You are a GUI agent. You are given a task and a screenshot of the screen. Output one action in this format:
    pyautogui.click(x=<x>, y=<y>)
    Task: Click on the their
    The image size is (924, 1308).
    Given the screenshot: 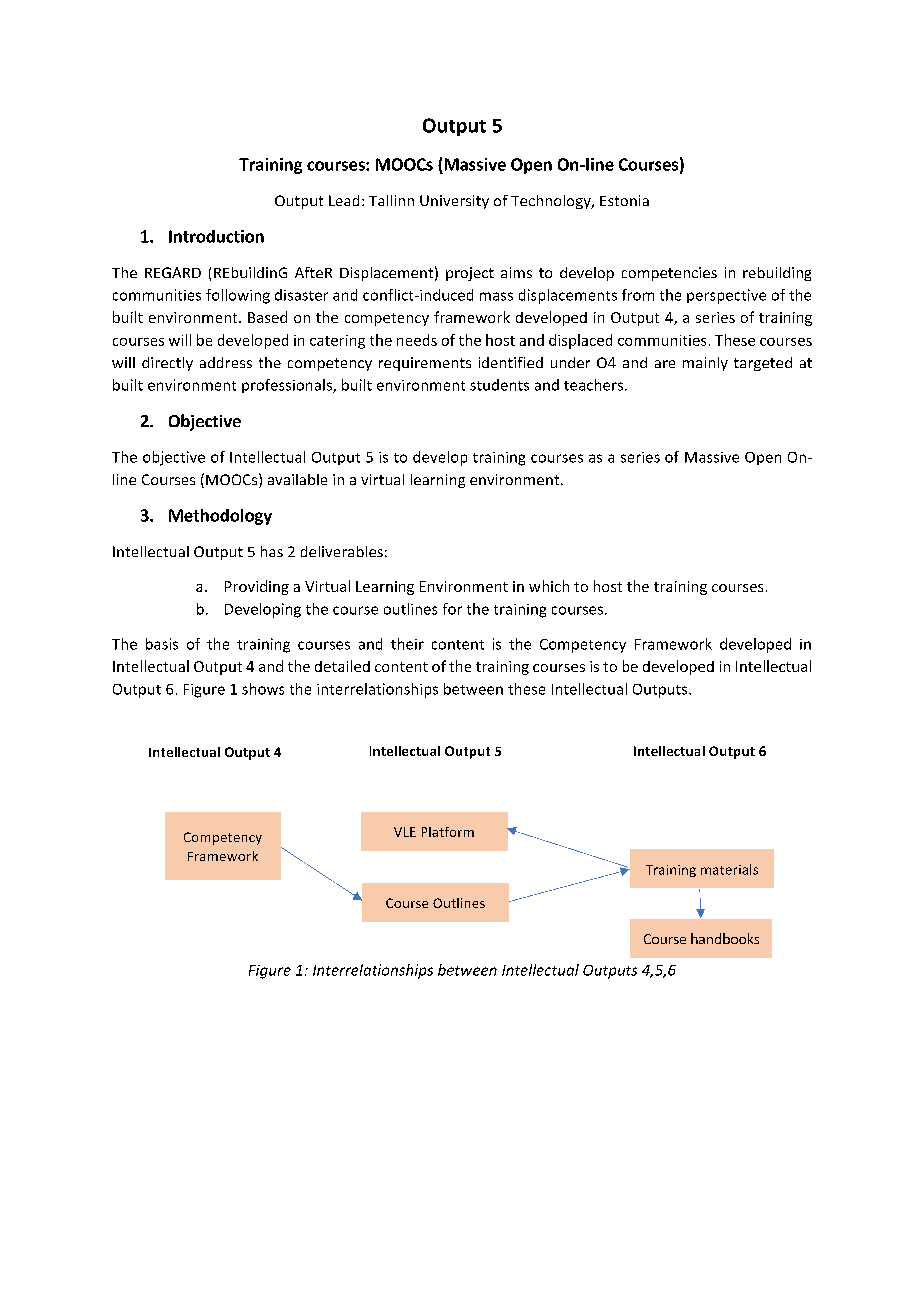 What is the action you would take?
    pyautogui.click(x=407, y=644)
